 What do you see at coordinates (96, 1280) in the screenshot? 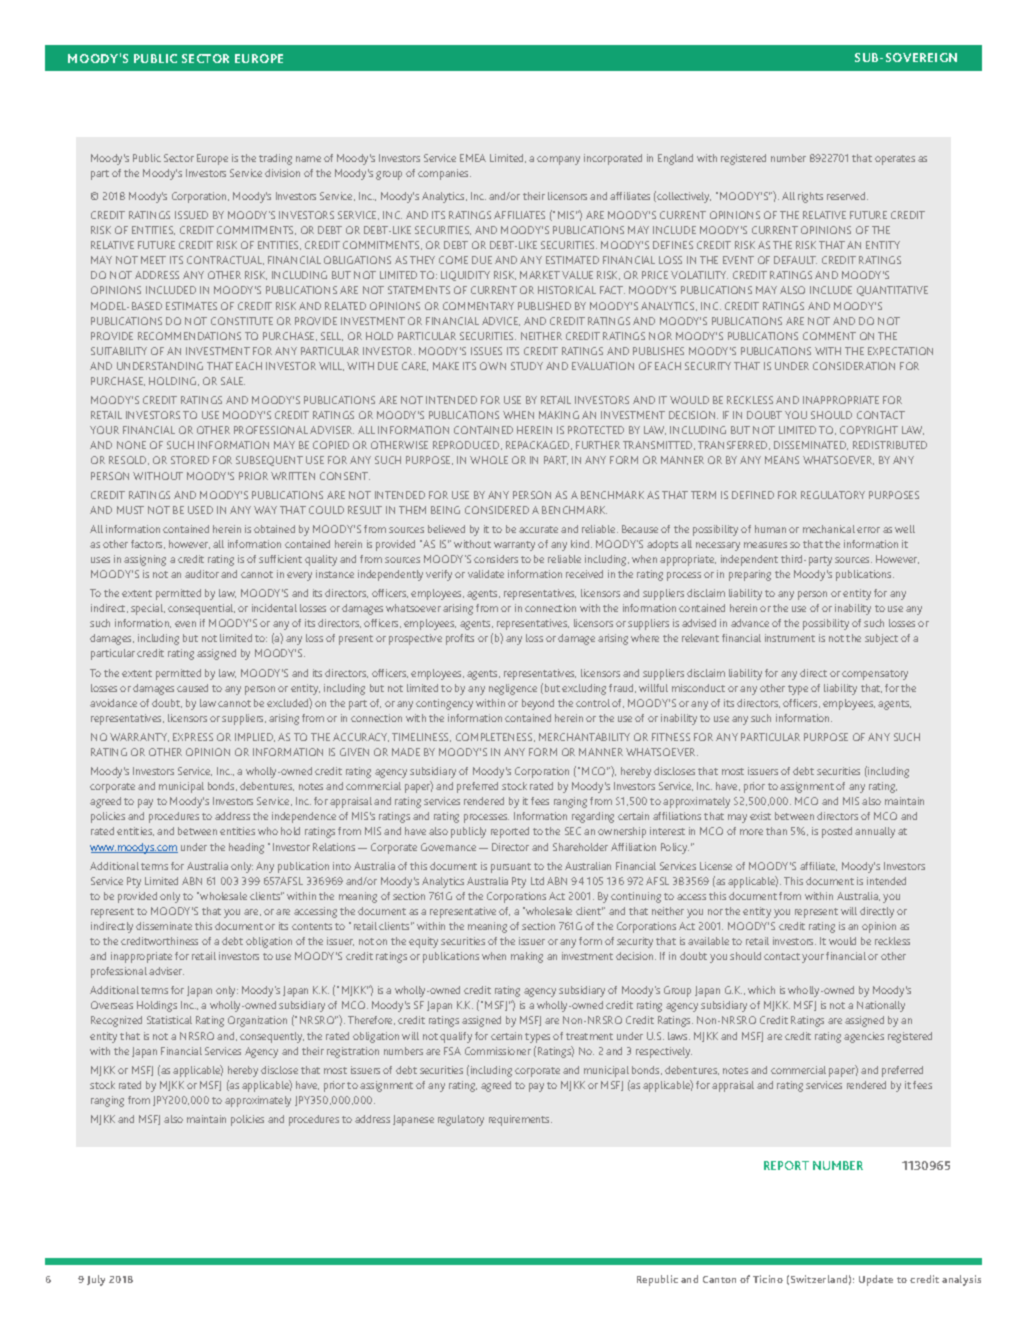
I see `July` at bounding box center [96, 1280].
